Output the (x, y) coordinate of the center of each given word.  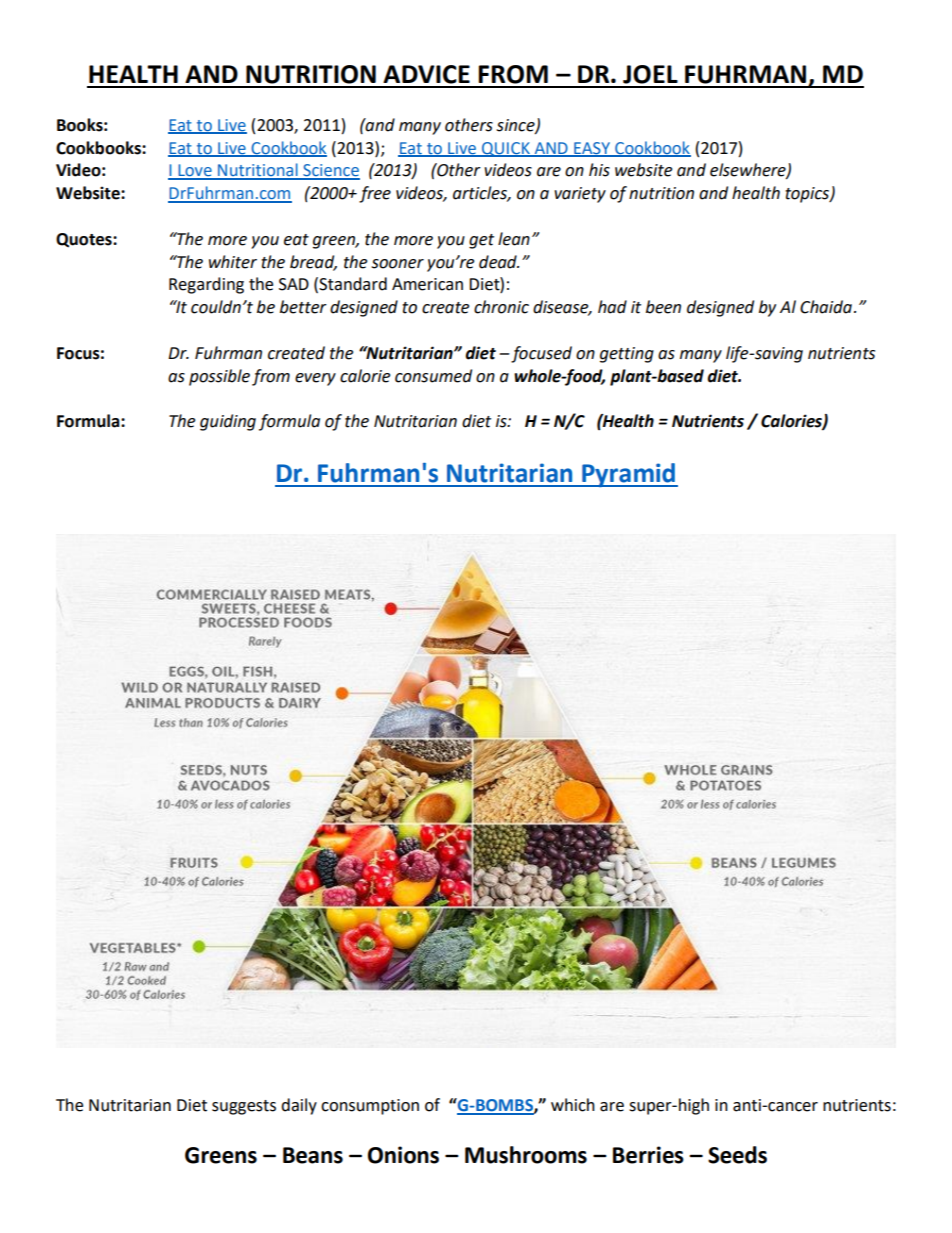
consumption (370, 1107)
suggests (244, 1107)
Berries (648, 1155)
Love (195, 171)
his (599, 170)
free (375, 194)
